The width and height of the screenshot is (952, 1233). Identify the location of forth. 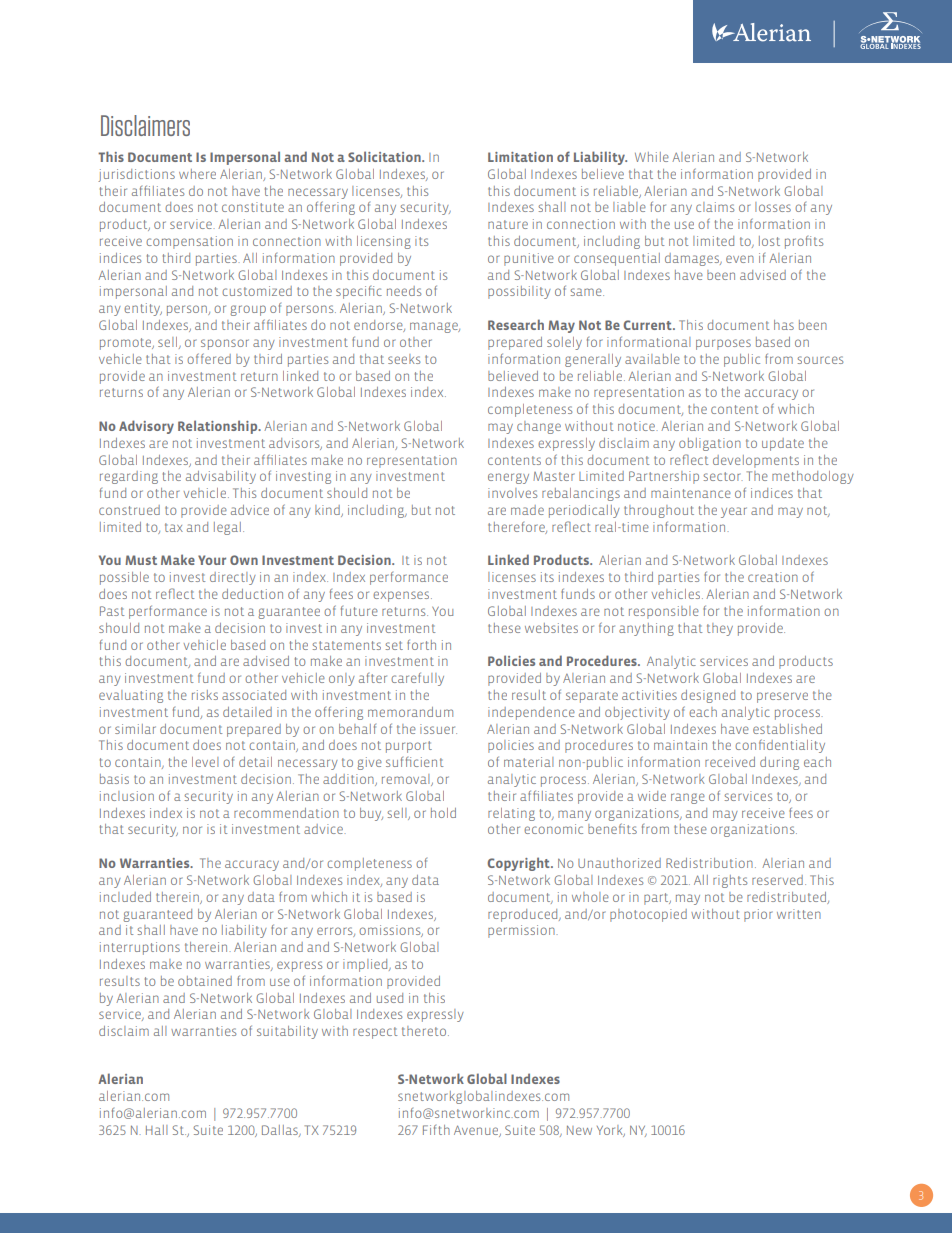
(421, 644).
